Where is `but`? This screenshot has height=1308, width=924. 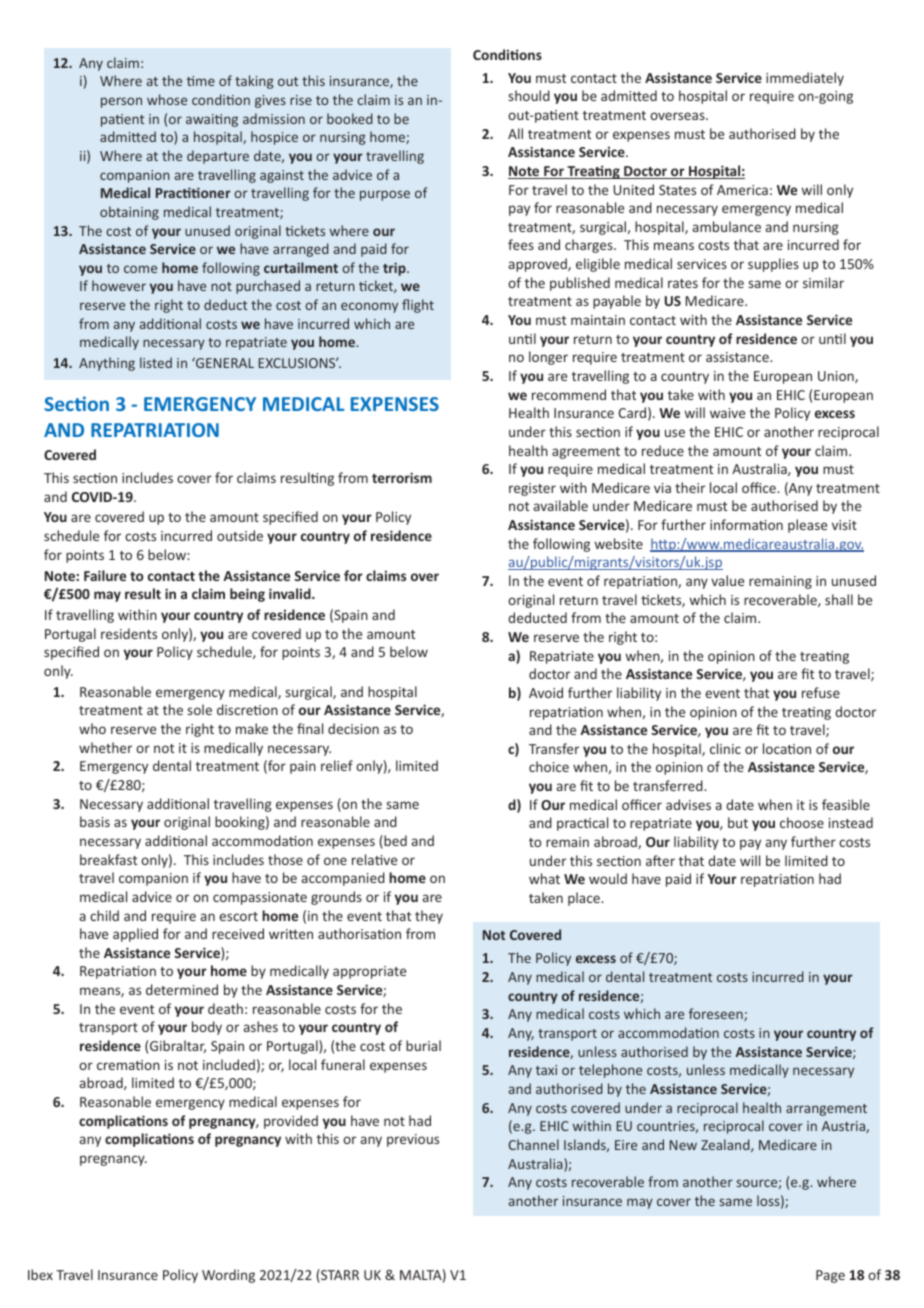 but is located at coordinates (738, 822).
